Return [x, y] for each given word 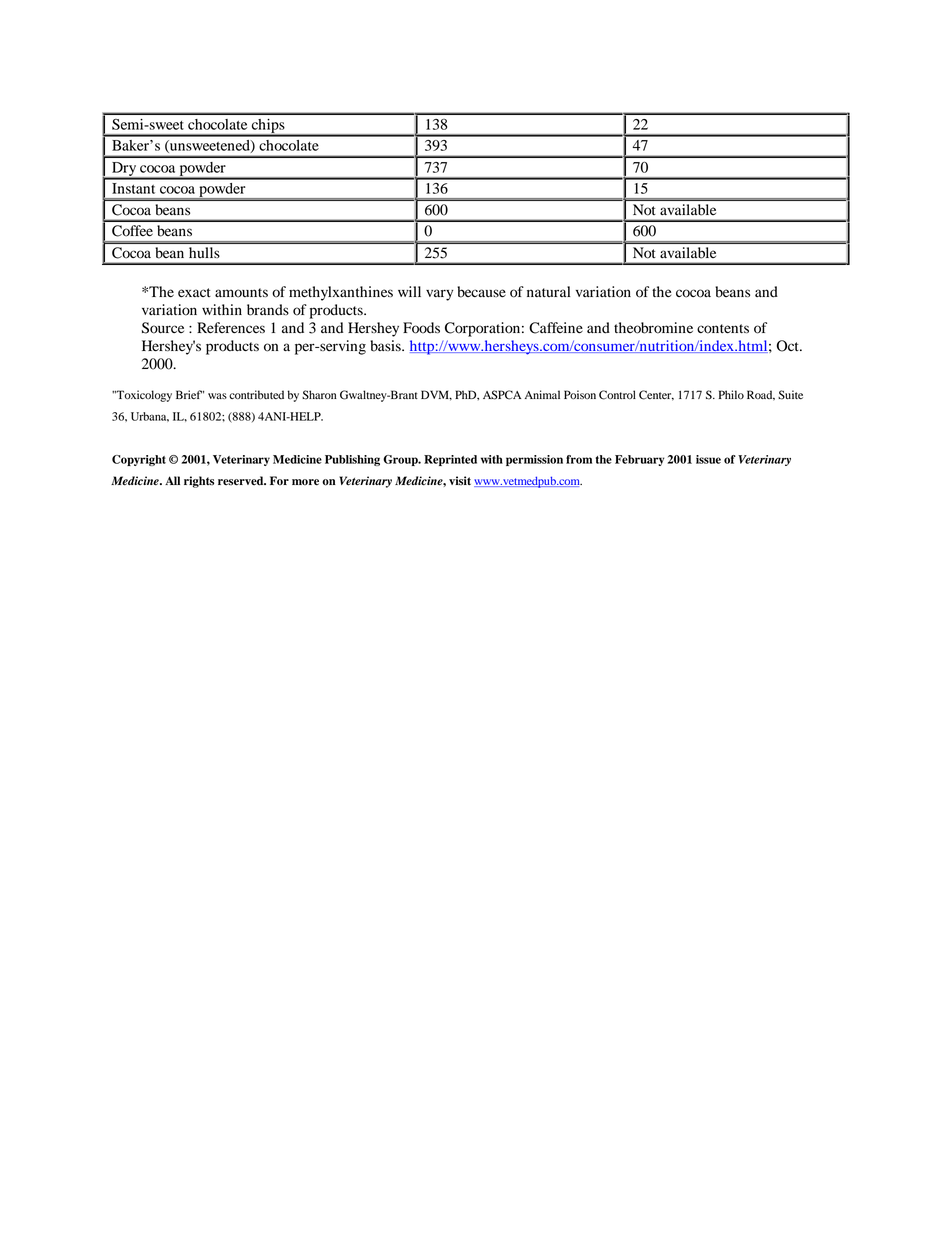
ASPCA [502, 395]
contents [723, 329]
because [481, 292]
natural [548, 291]
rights [199, 482]
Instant [133, 188]
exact [194, 293]
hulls [204, 252]
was [217, 396]
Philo [731, 394]
